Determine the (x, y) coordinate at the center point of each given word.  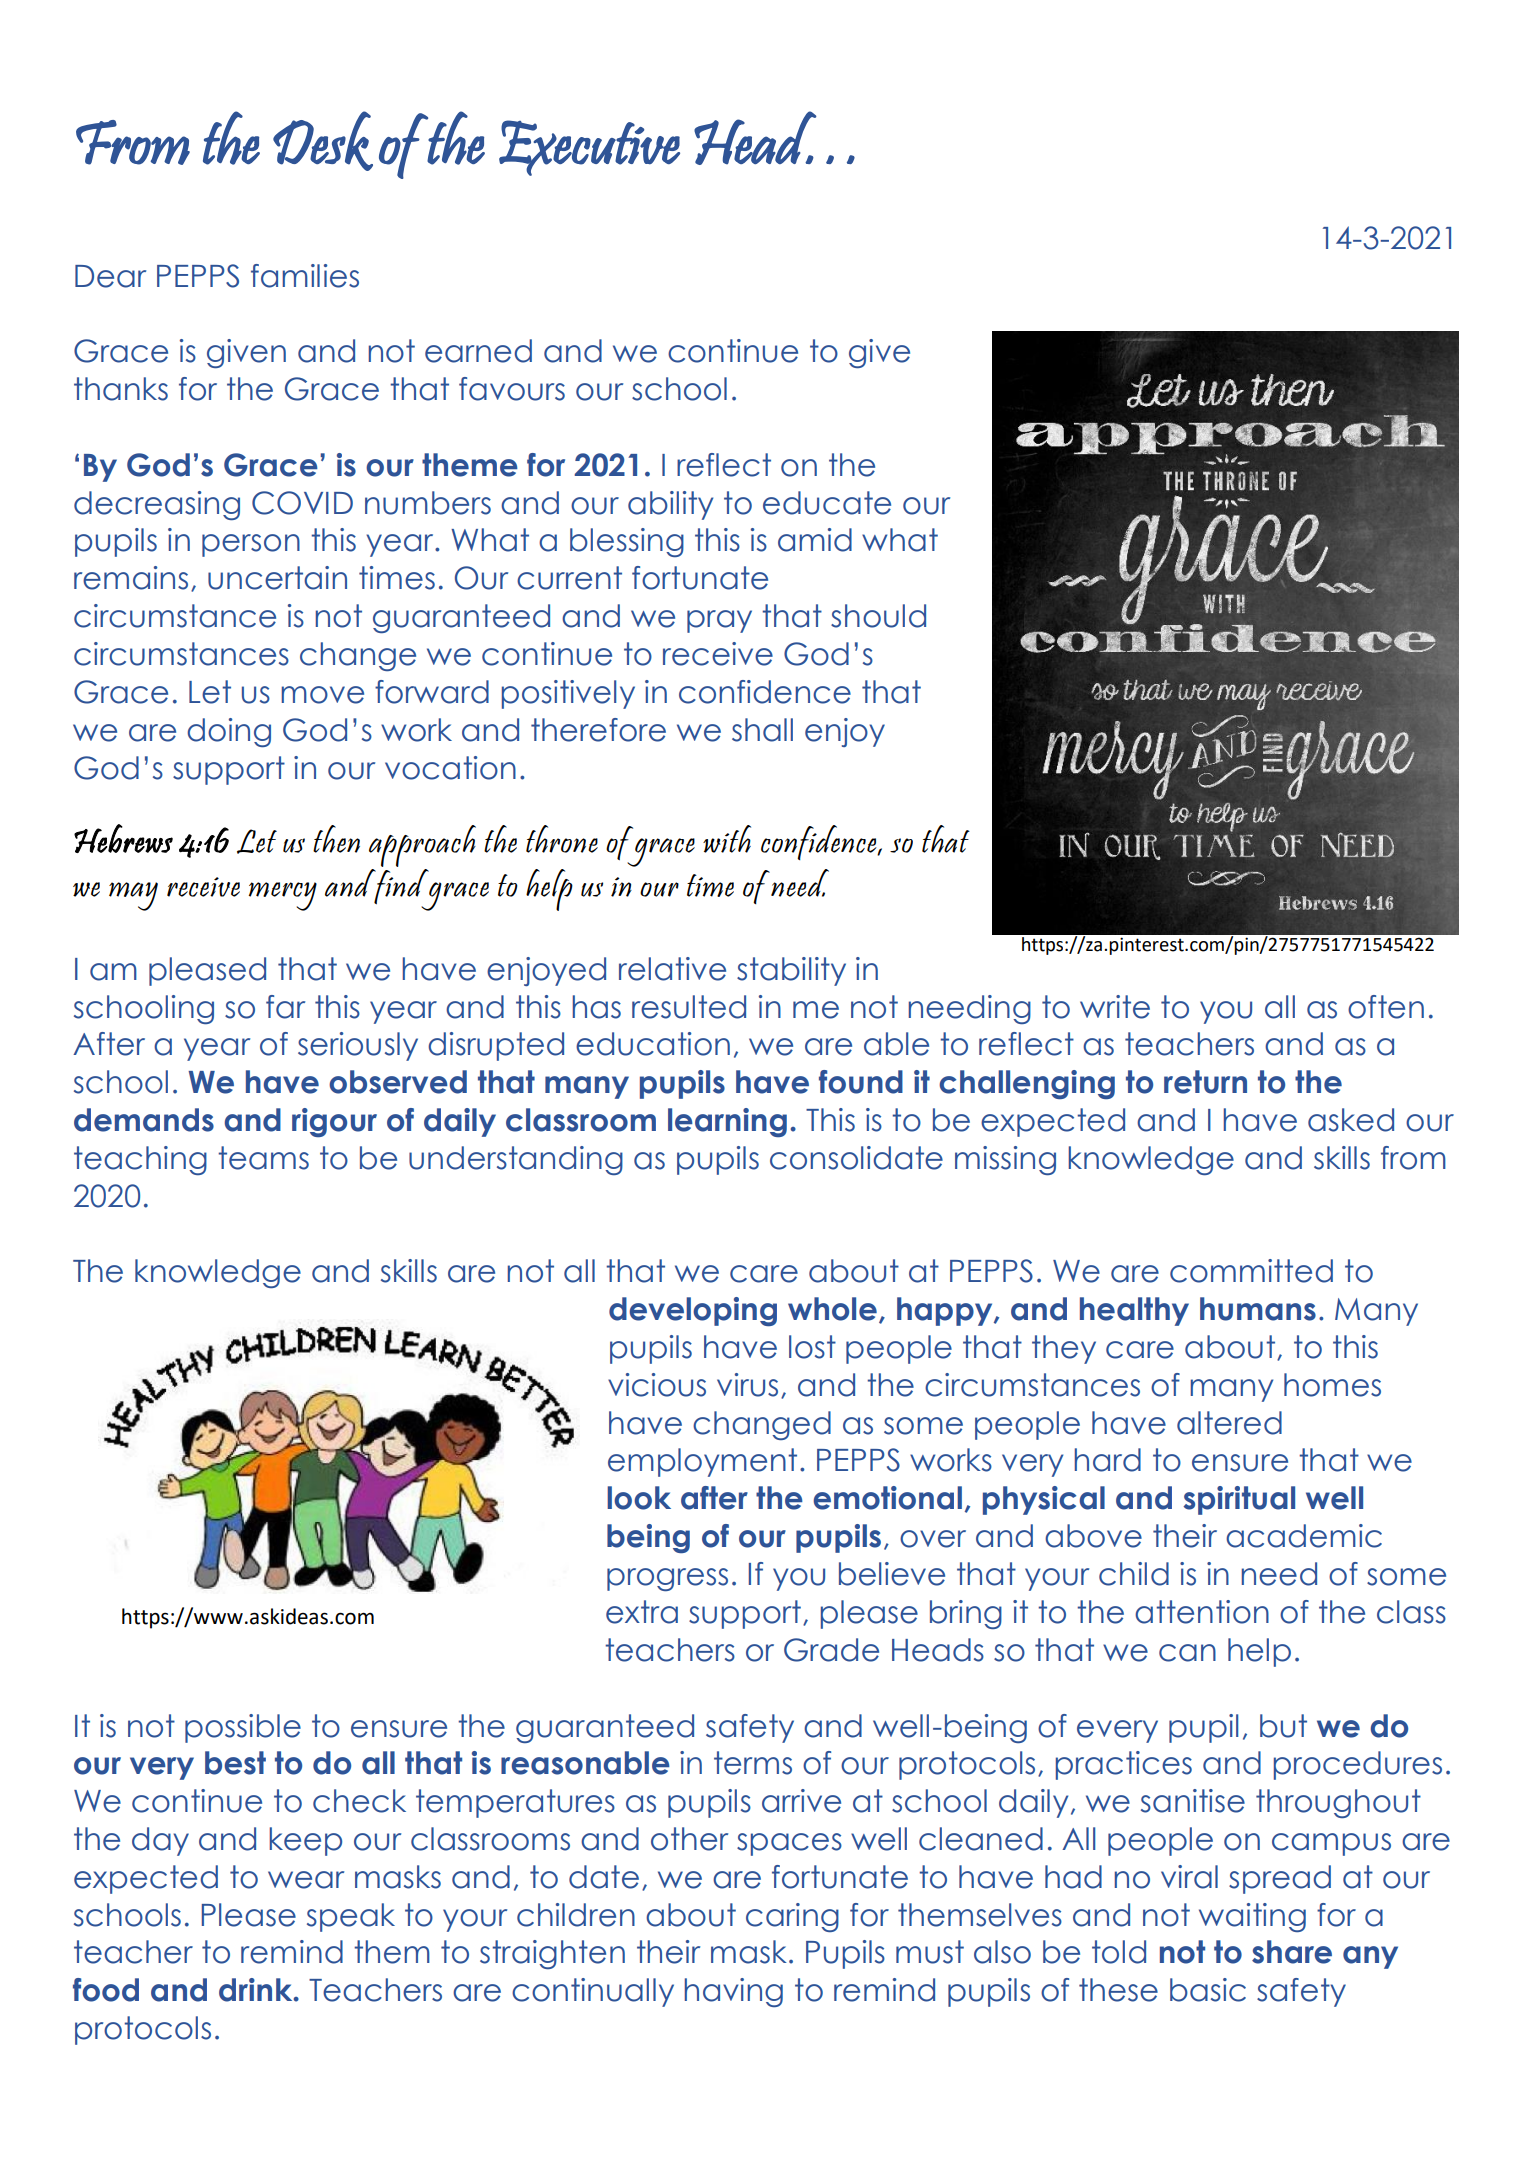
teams (263, 1158)
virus (747, 1385)
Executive (589, 148)
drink (257, 1990)
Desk (323, 141)
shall (762, 730)
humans (1258, 1309)
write (1115, 1007)
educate (827, 503)
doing (229, 732)
